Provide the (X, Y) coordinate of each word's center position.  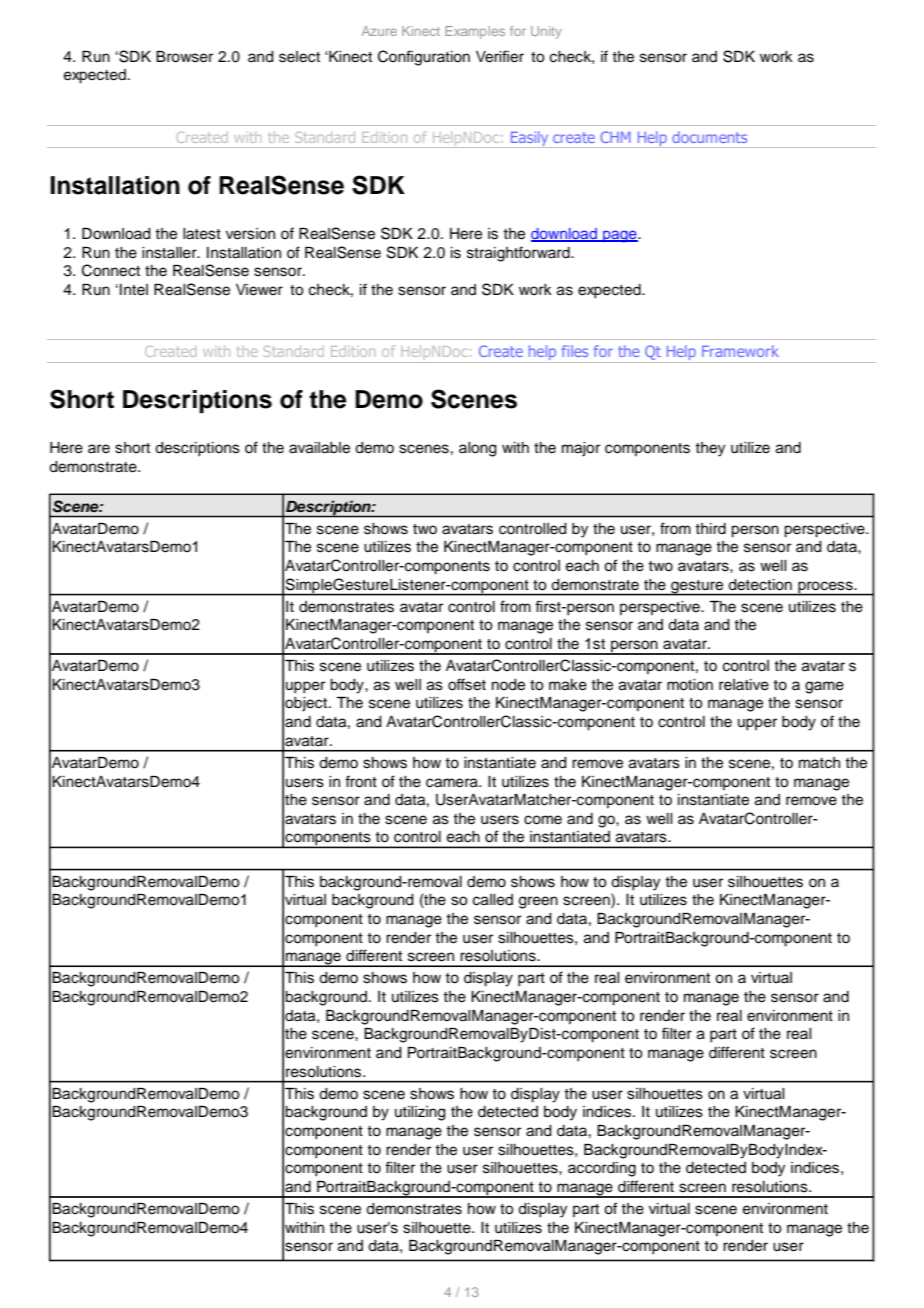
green (538, 902)
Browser (184, 57)
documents (709, 137)
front (361, 781)
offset (467, 684)
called (493, 900)
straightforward (519, 254)
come (543, 820)
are (99, 449)
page (620, 236)
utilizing (420, 1113)
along (478, 449)
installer (170, 253)
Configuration (424, 58)
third (710, 529)
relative (744, 685)
